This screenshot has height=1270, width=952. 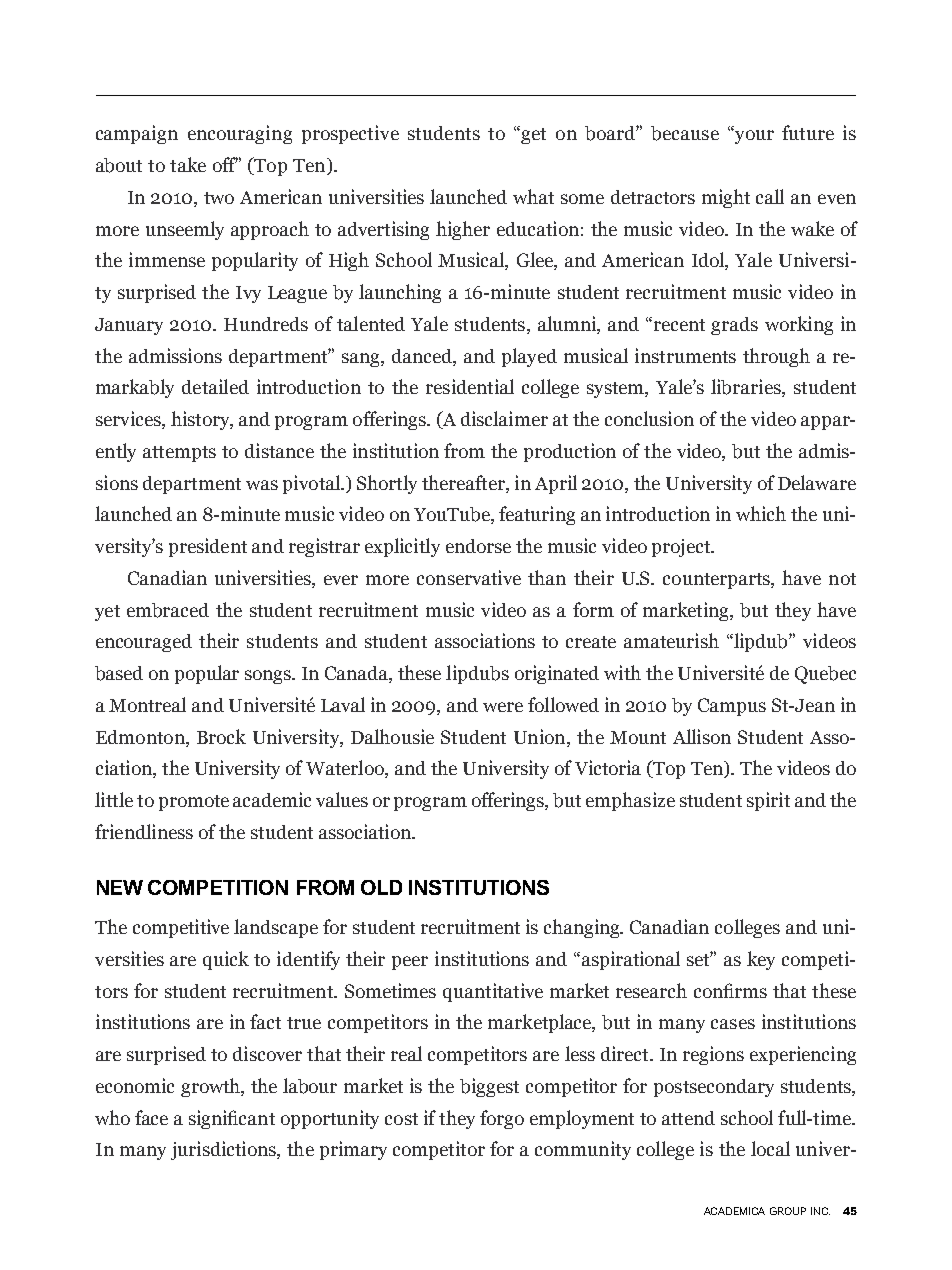 I want to click on take, so click(x=188, y=164).
